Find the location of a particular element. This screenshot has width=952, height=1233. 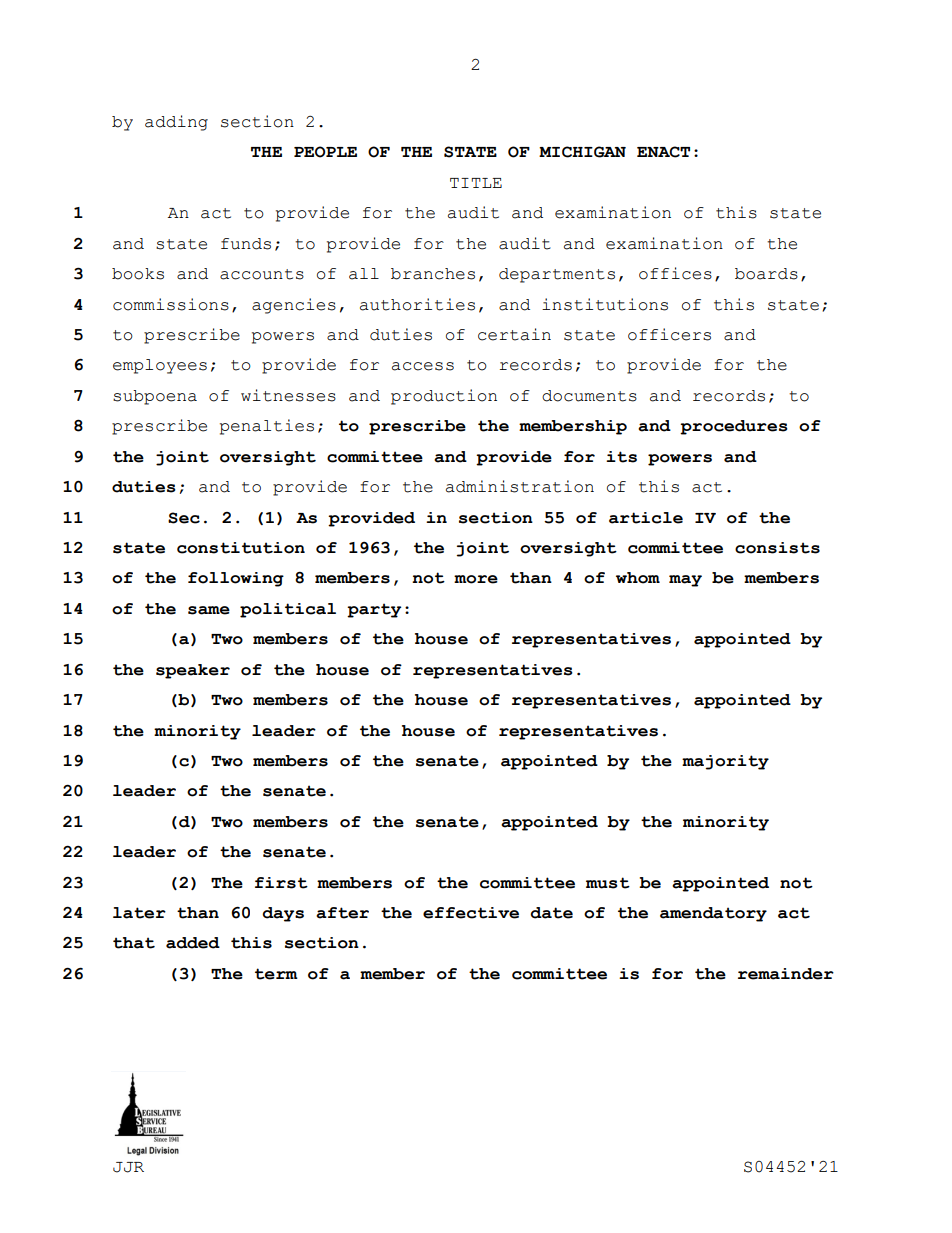

ENACT is located at coordinates (663, 152).
